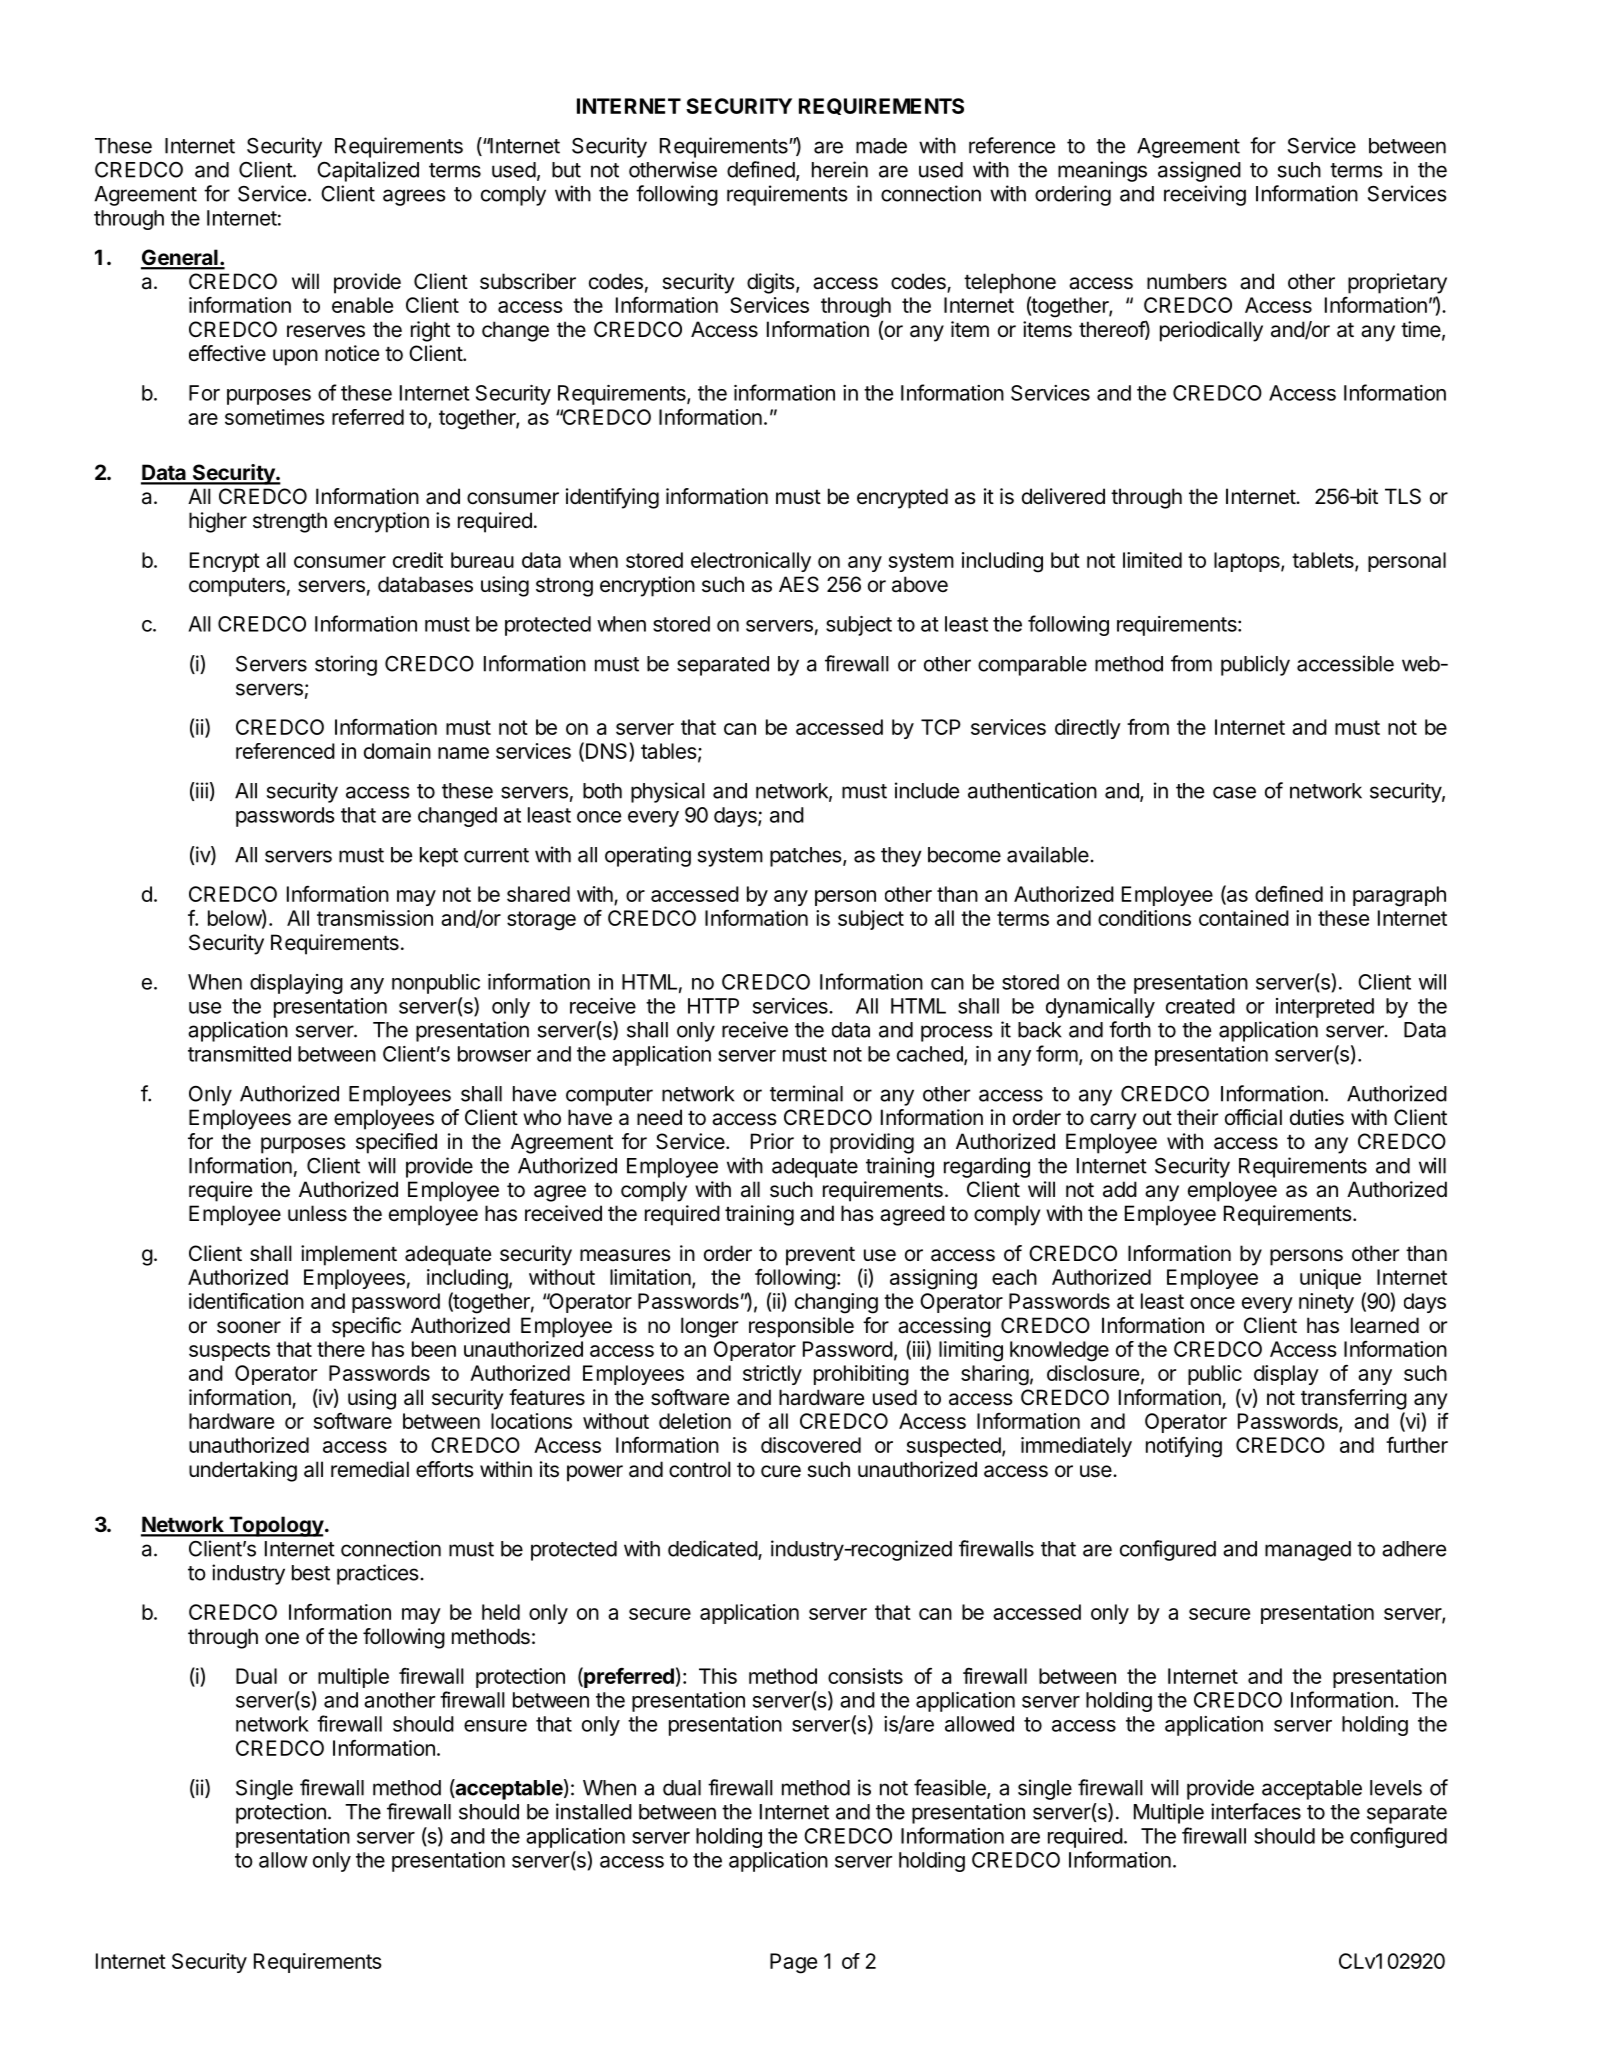  Describe the element at coordinates (594, 1811) in the screenshot. I see `installed` at that location.
